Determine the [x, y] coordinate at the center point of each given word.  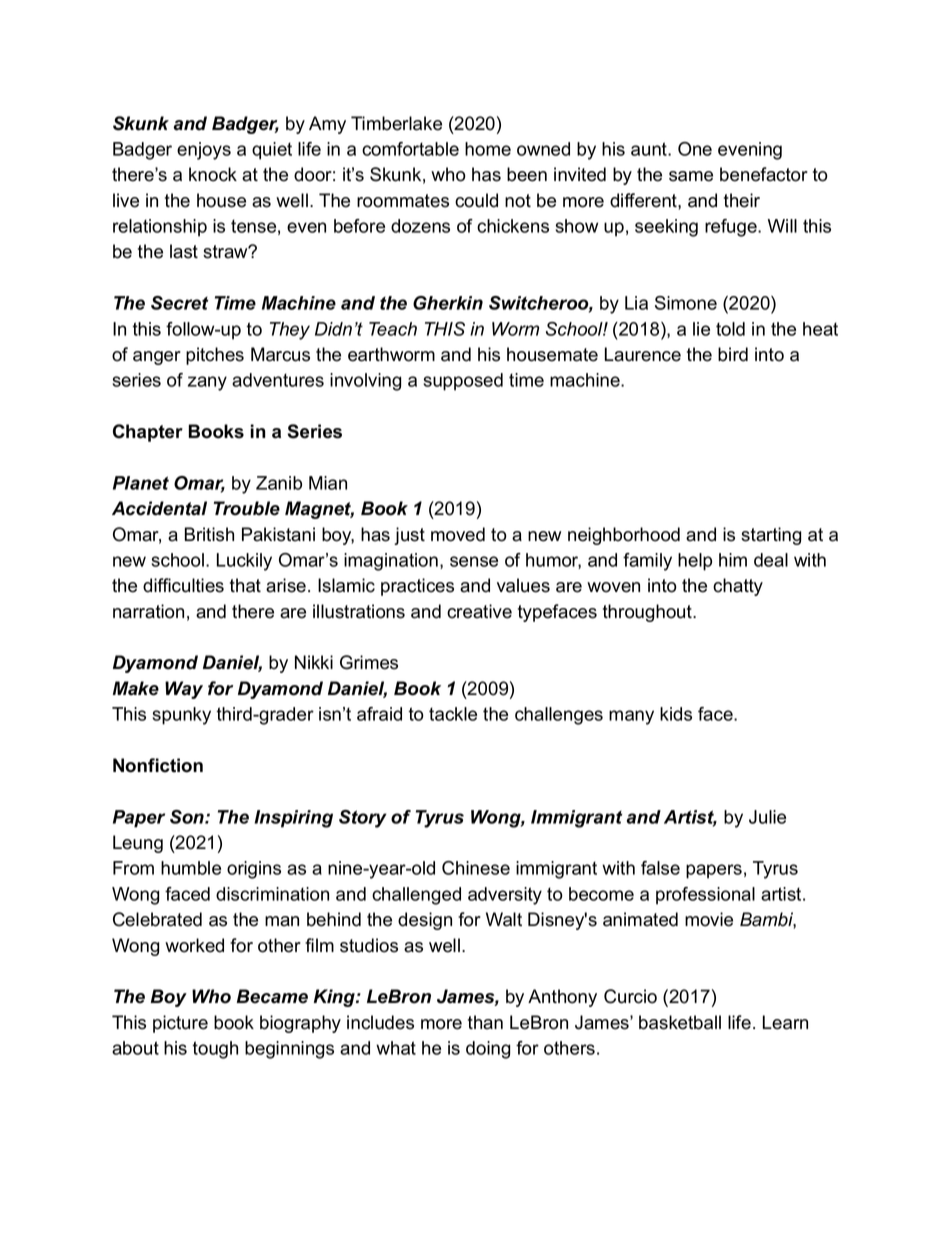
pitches [215, 356]
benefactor [764, 174]
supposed [463, 382]
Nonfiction [158, 765]
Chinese [476, 868]
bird [733, 354]
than [485, 1022]
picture [180, 1024]
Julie [767, 817]
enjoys [204, 151]
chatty [738, 587]
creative [479, 611]
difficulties [183, 585]
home [488, 149]
